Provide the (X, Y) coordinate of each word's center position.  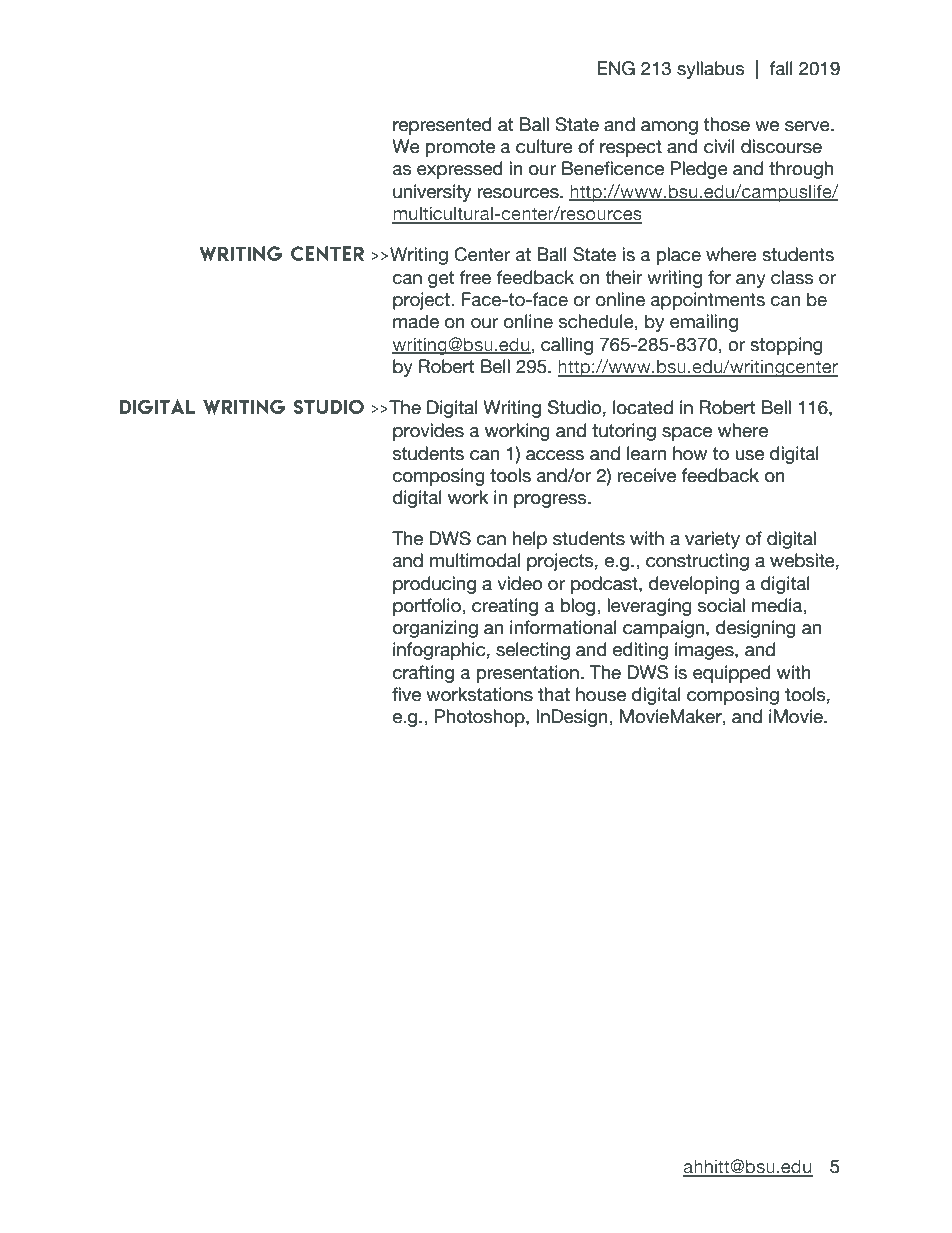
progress (551, 501)
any (751, 281)
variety (712, 540)
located (643, 407)
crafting (423, 674)
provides (428, 432)
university (432, 193)
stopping (786, 346)
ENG (616, 68)
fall (781, 68)
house (601, 694)
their (624, 277)
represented (442, 126)
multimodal (475, 560)
